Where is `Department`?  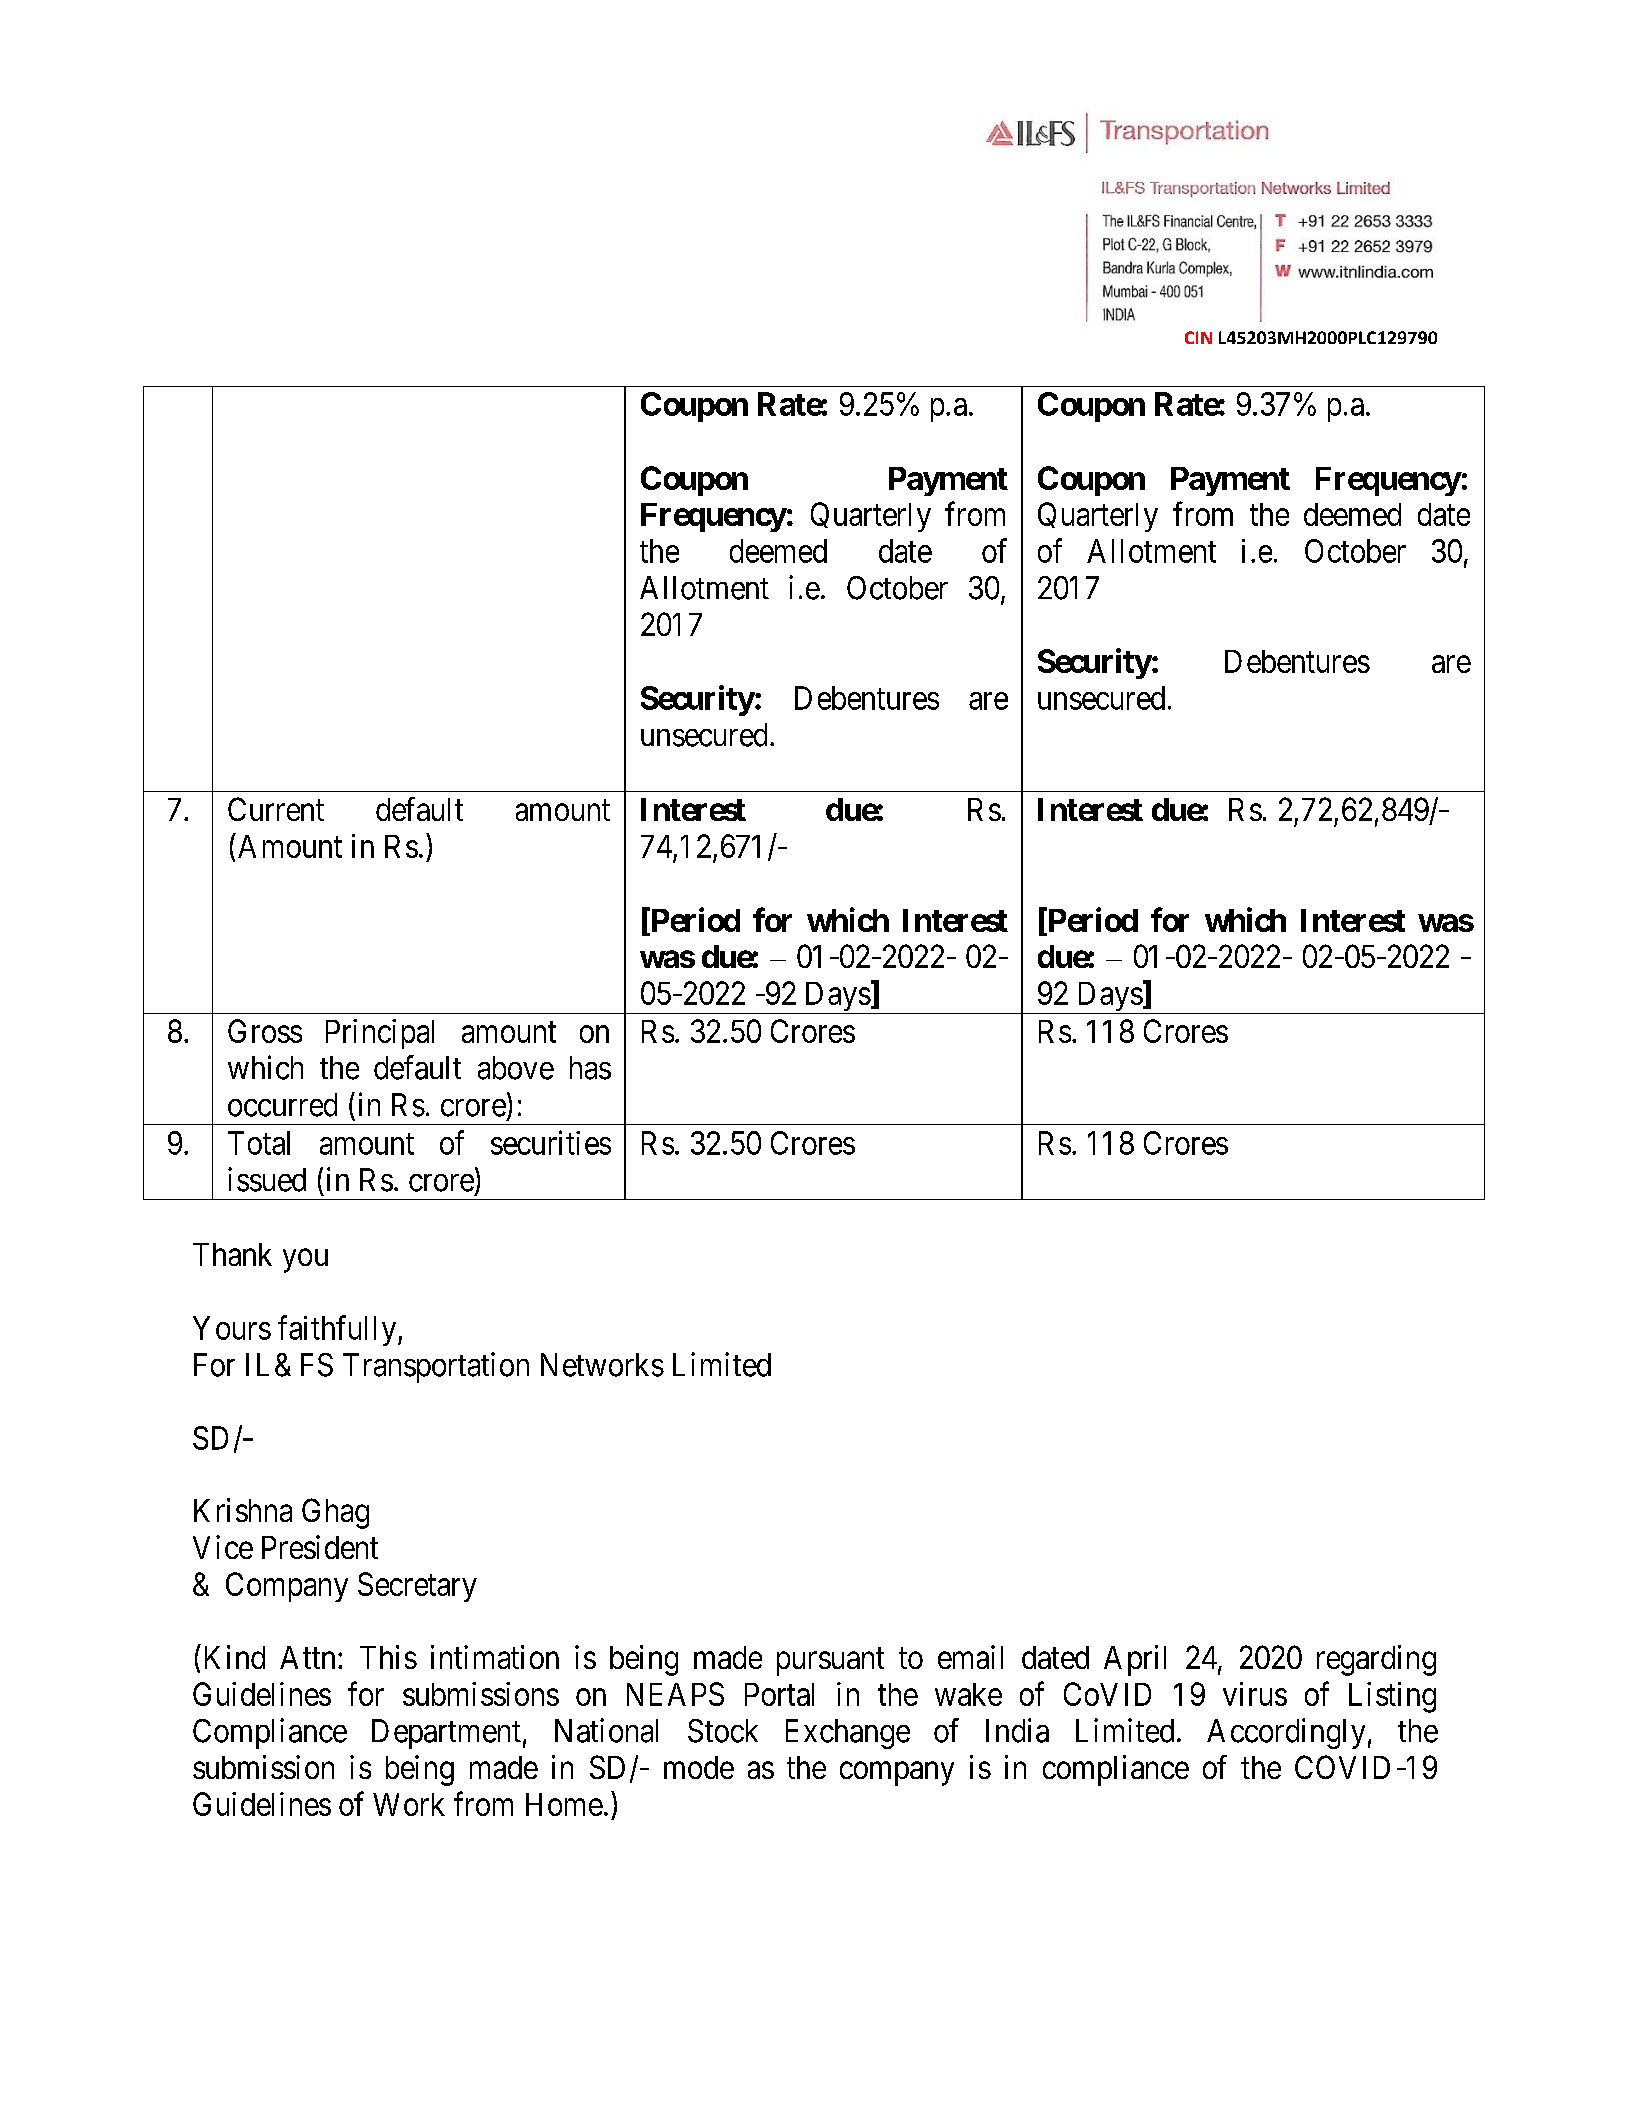
Department is located at coordinates (446, 1734).
